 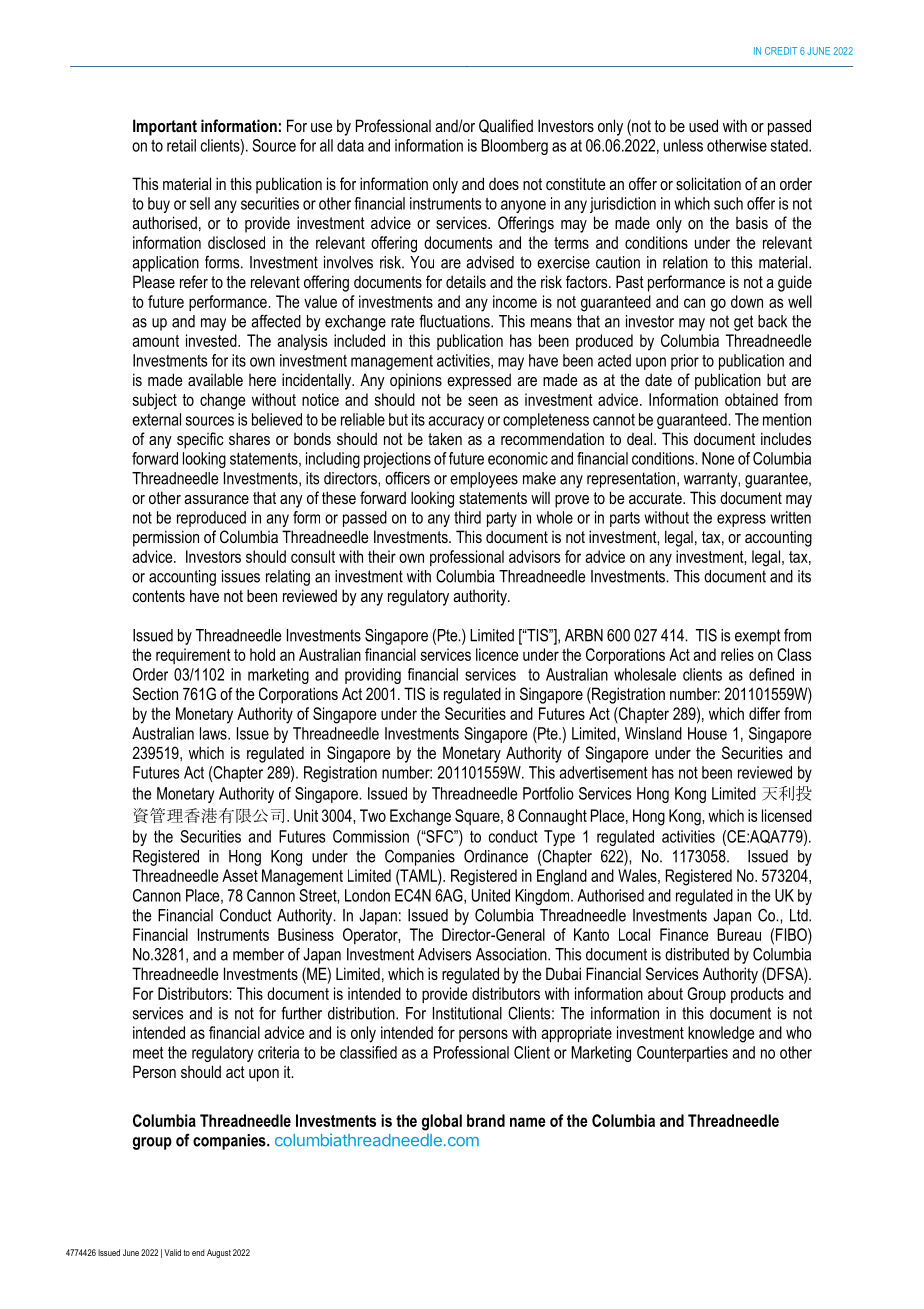 What do you see at coordinates (219, 1253) in the screenshot?
I see `August` at bounding box center [219, 1253].
